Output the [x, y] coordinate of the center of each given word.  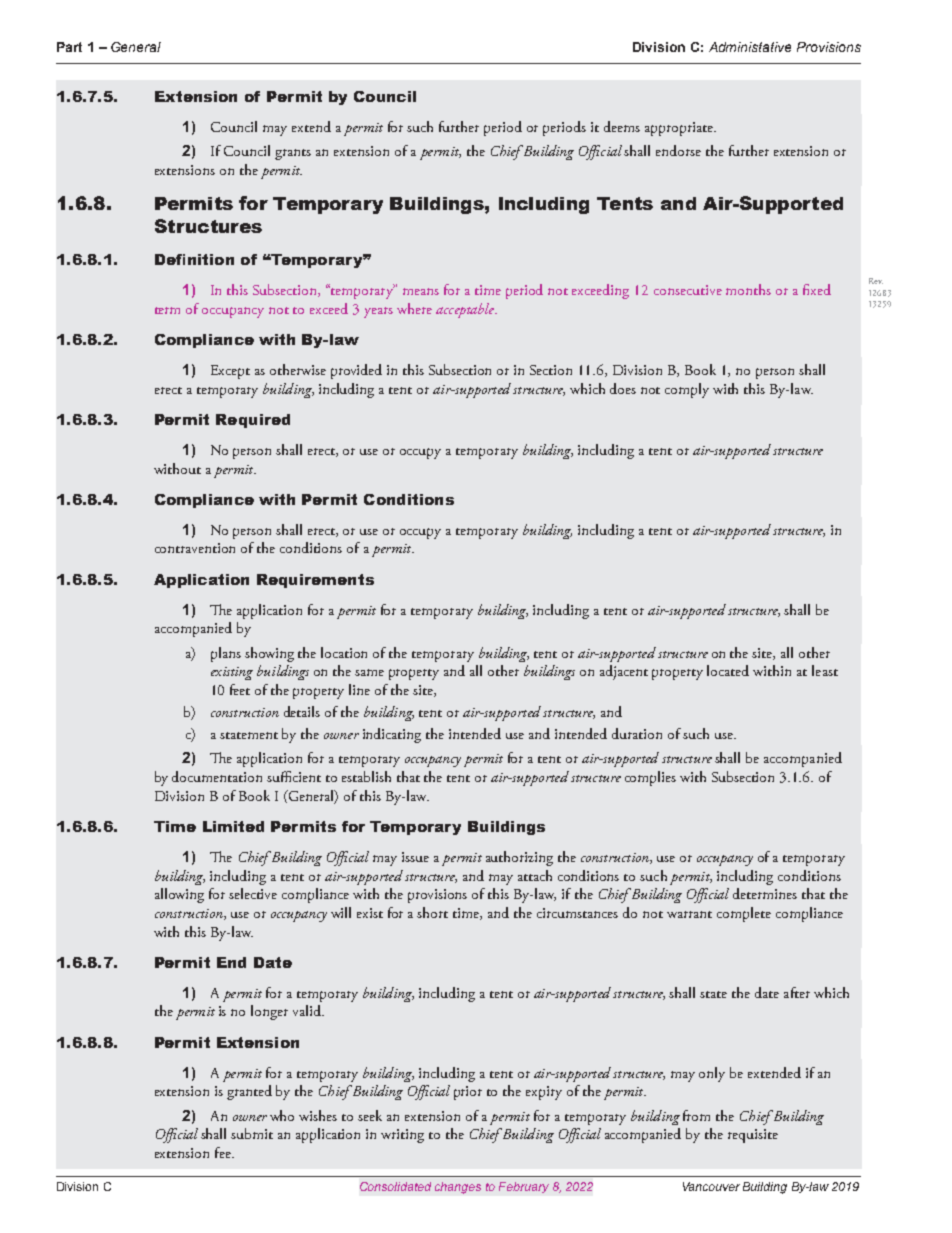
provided [356, 371]
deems [622, 126]
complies [650, 778]
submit [252, 1133]
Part [69, 47]
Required [253, 421]
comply [687, 390]
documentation [217, 776]
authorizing [519, 858]
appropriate [680, 129]
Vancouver [711, 1186]
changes [458, 1188]
